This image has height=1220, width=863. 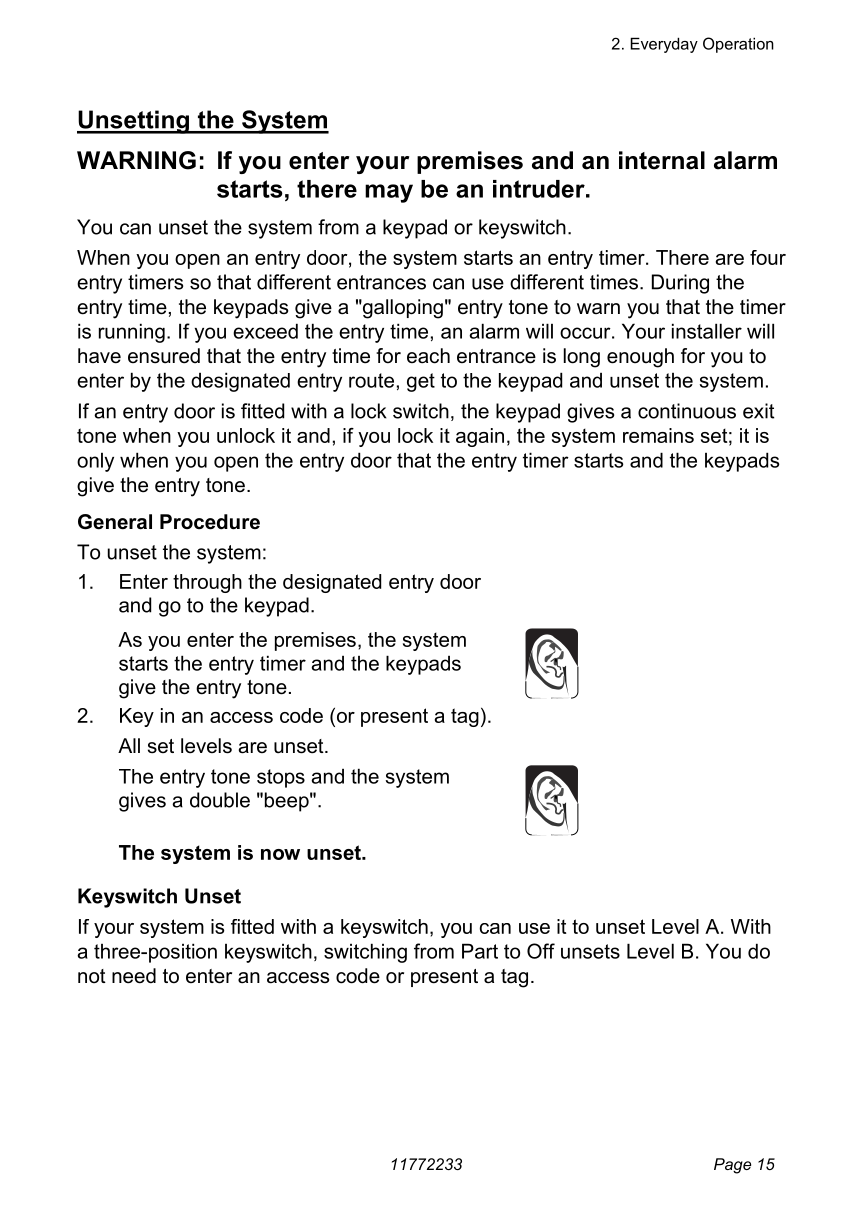 I want to click on again, so click(x=480, y=437).
